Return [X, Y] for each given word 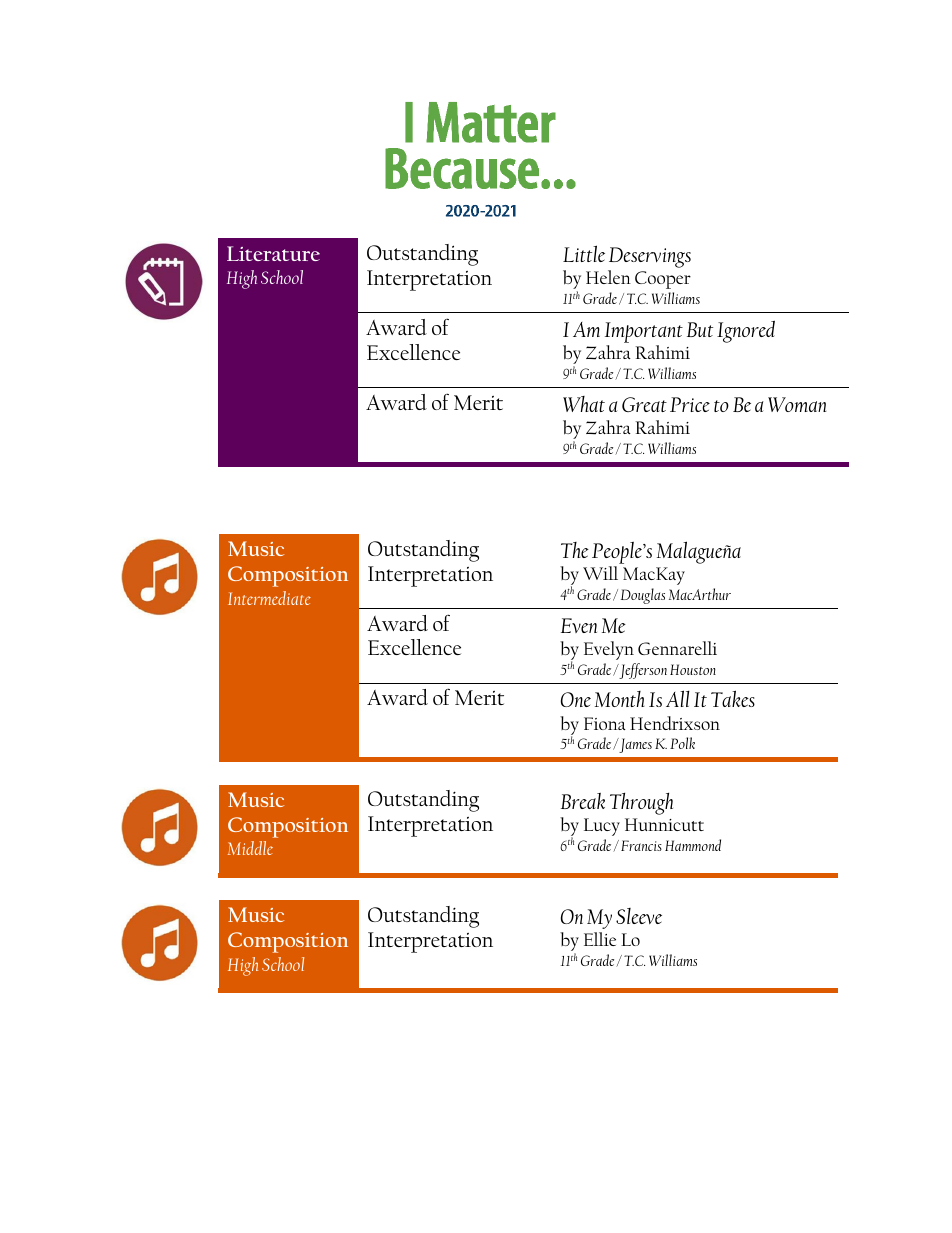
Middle [250, 848]
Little [584, 253]
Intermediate [269, 598]
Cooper [663, 280]
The [575, 550]
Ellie [600, 939]
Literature [273, 253]
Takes [733, 698]
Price [690, 404]
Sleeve [639, 916]
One [576, 699]
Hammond [693, 845]
